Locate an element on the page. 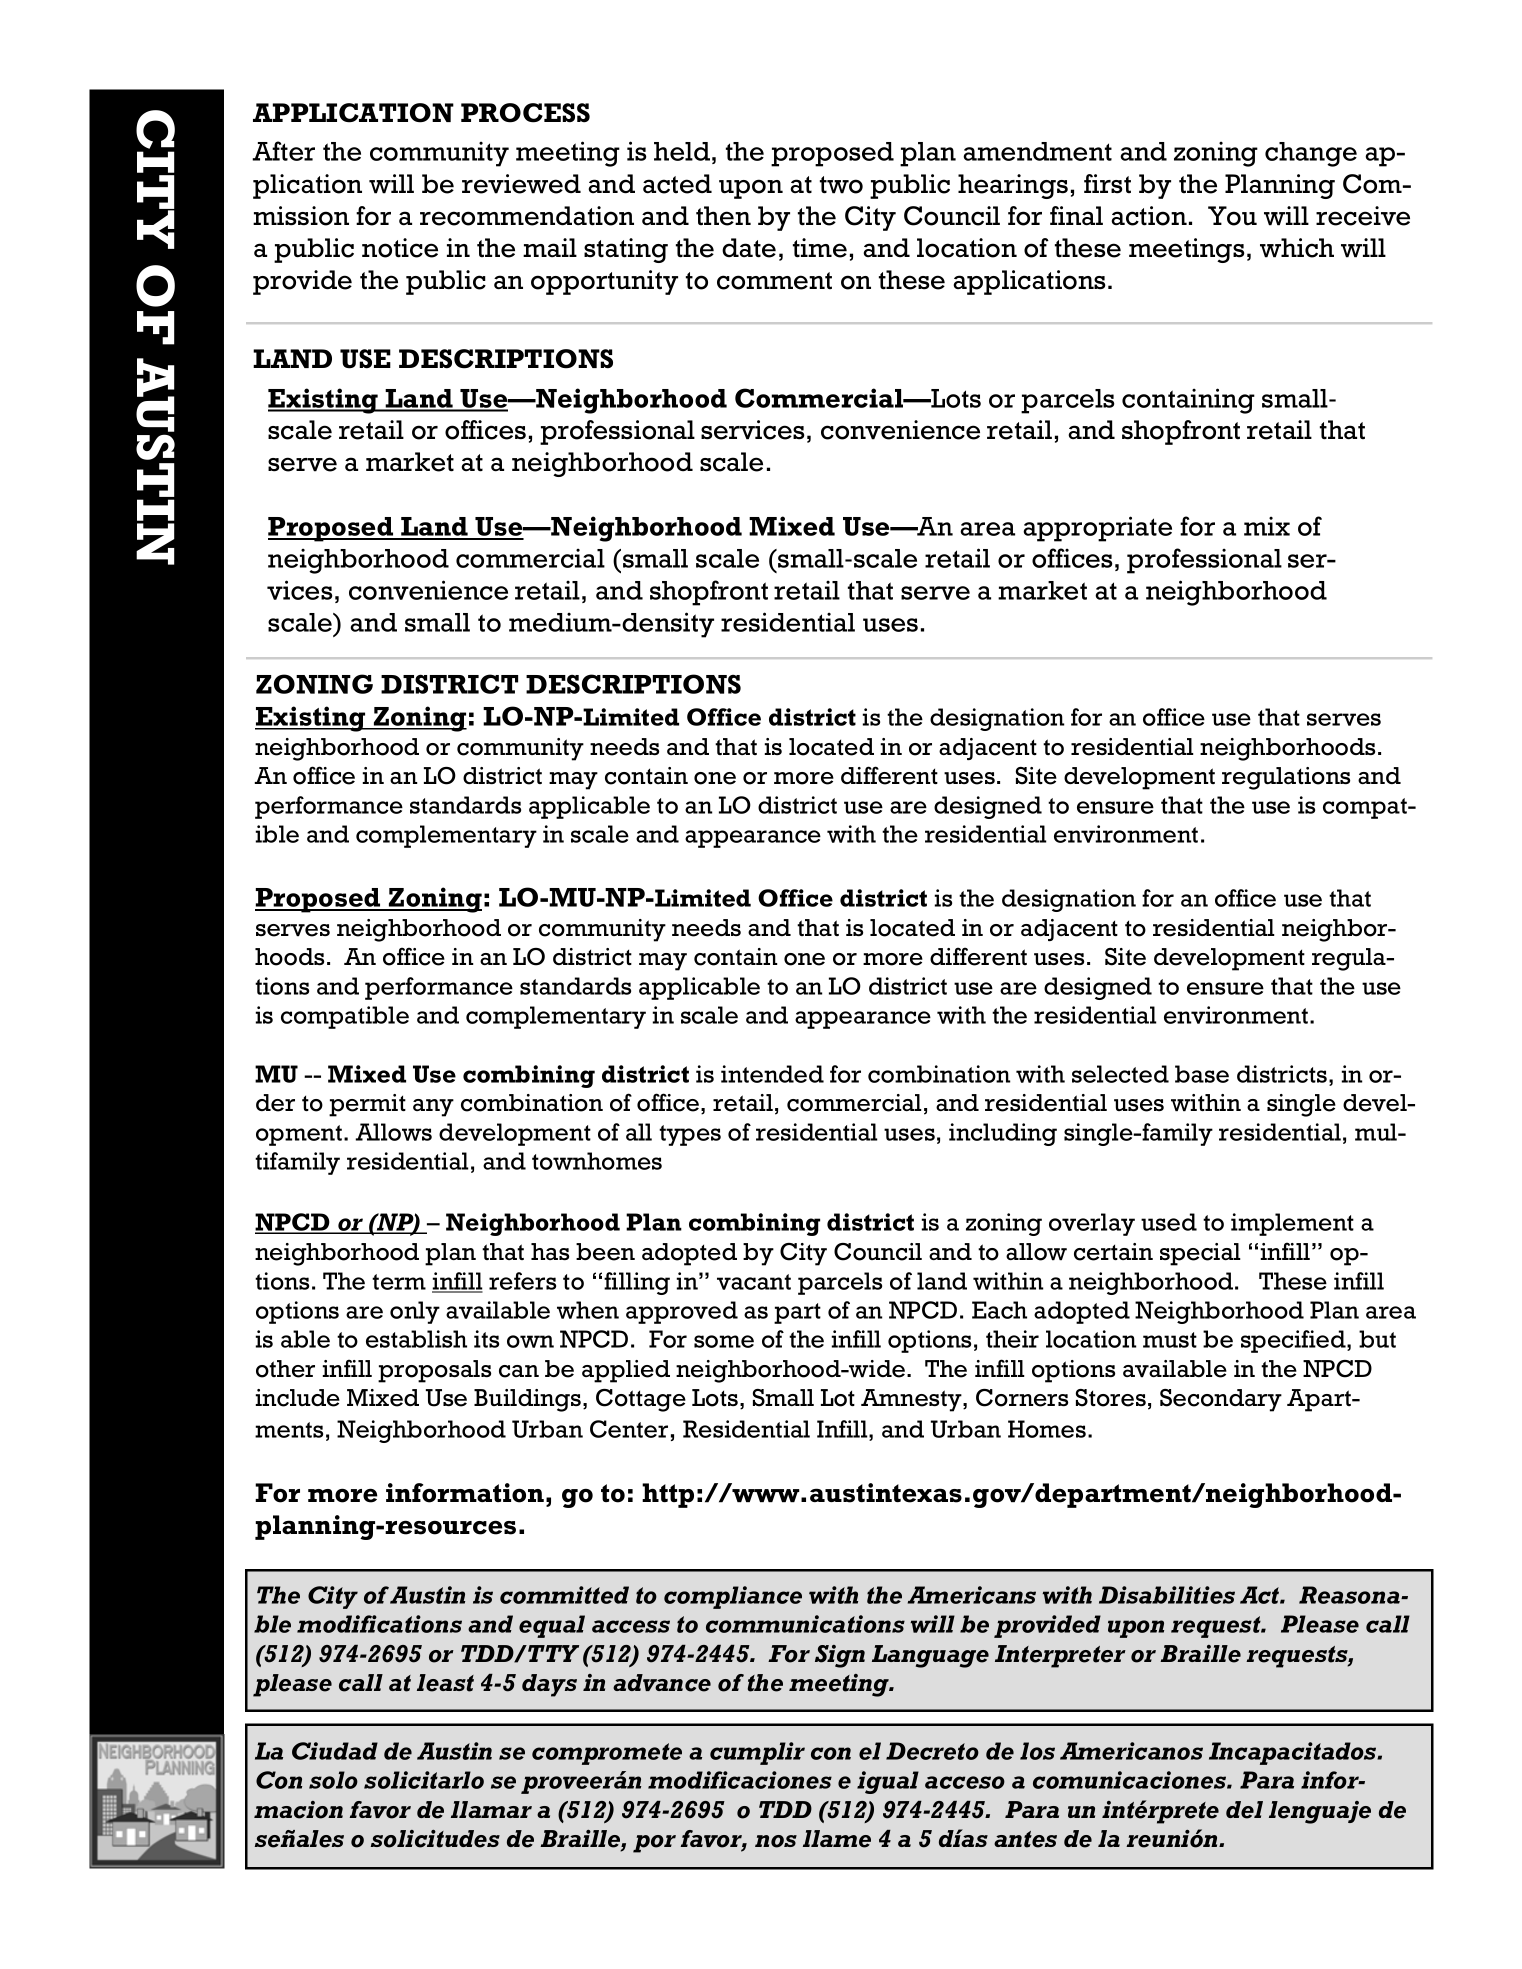 The height and width of the page is (1969, 1522). Language is located at coordinates (930, 1656).
